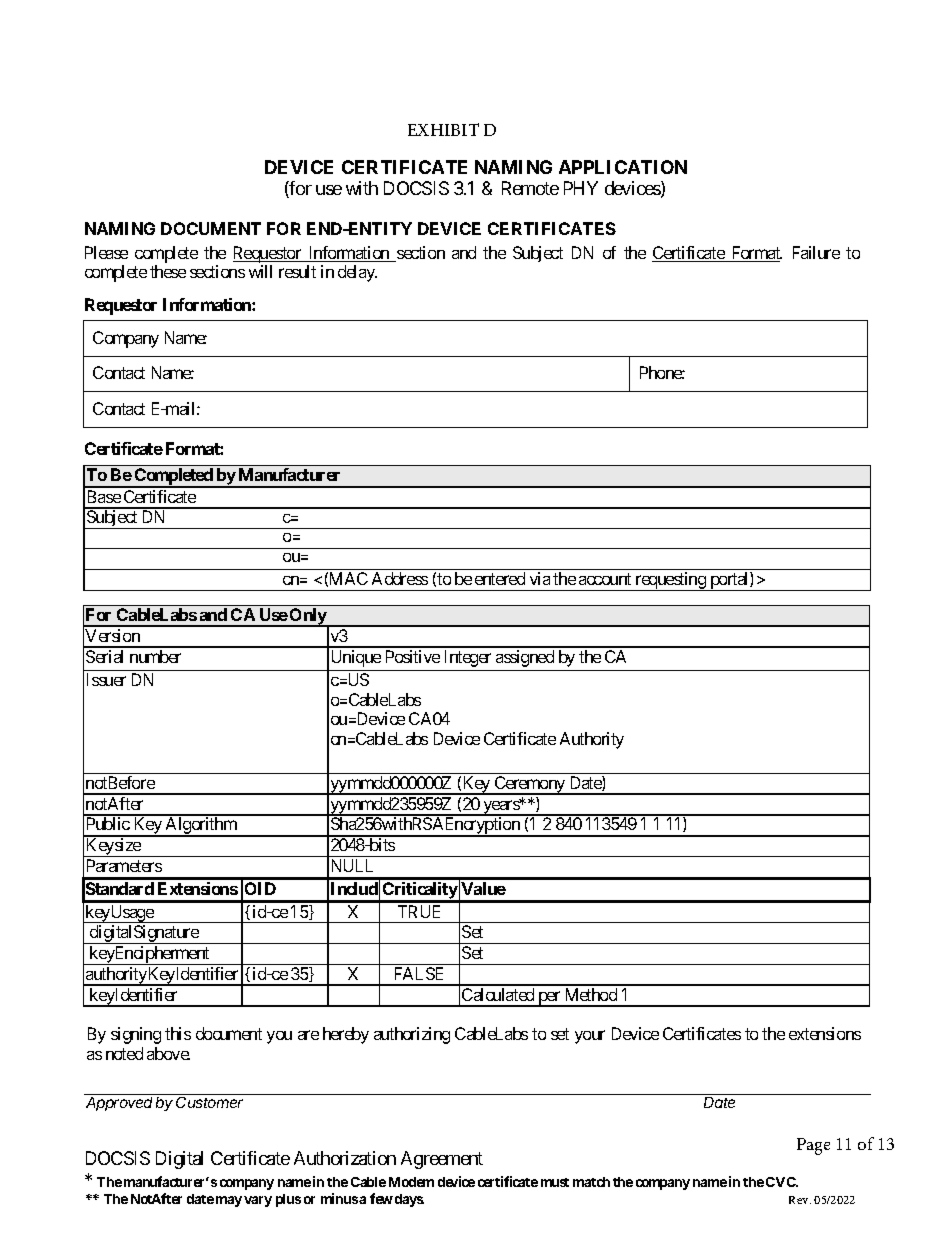 The height and width of the page is (1233, 952). I want to click on Please, so click(106, 252).
